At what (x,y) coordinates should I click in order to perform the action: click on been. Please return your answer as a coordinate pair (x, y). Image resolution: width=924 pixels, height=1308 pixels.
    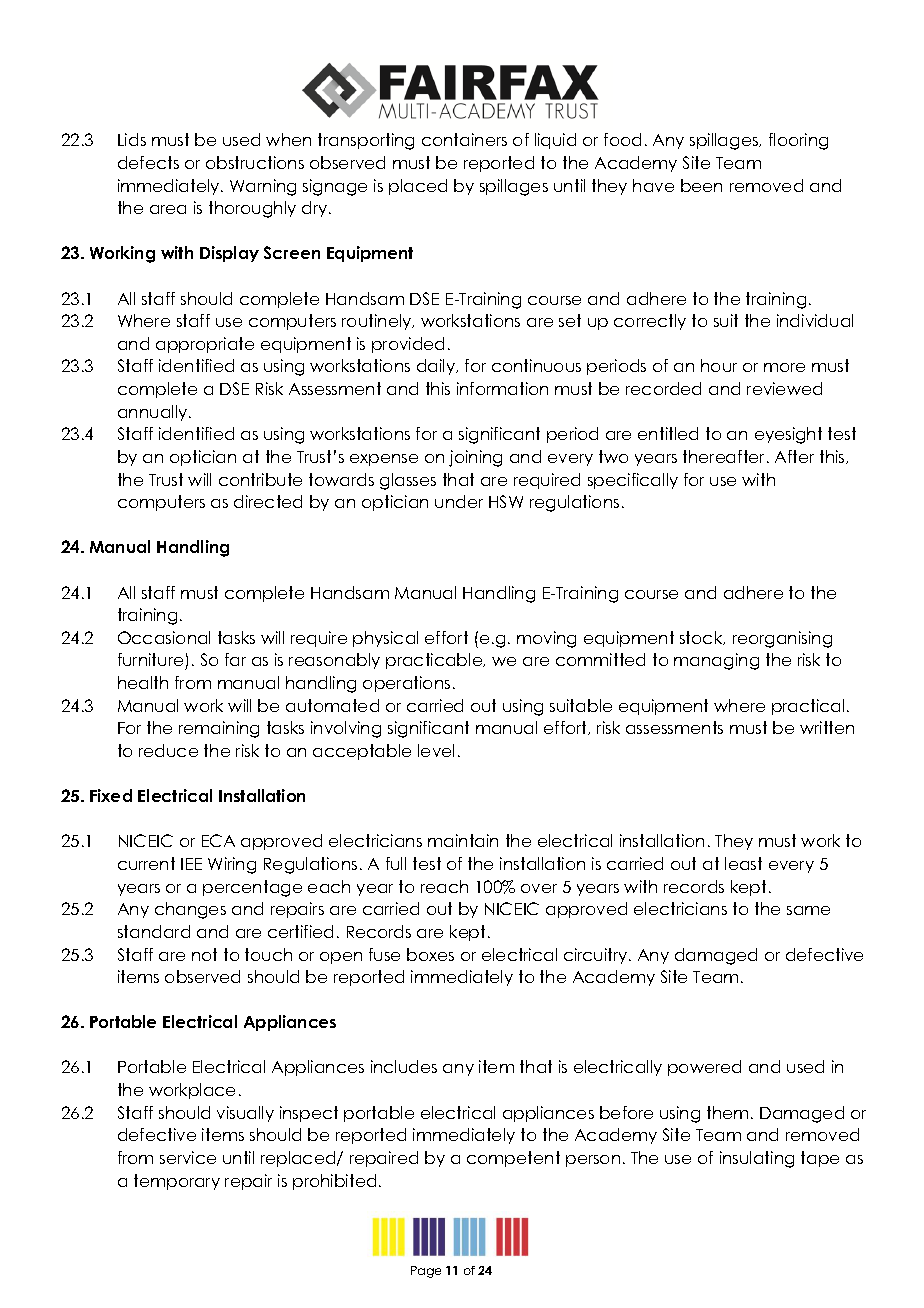
    Looking at the image, I should click on (701, 185).
